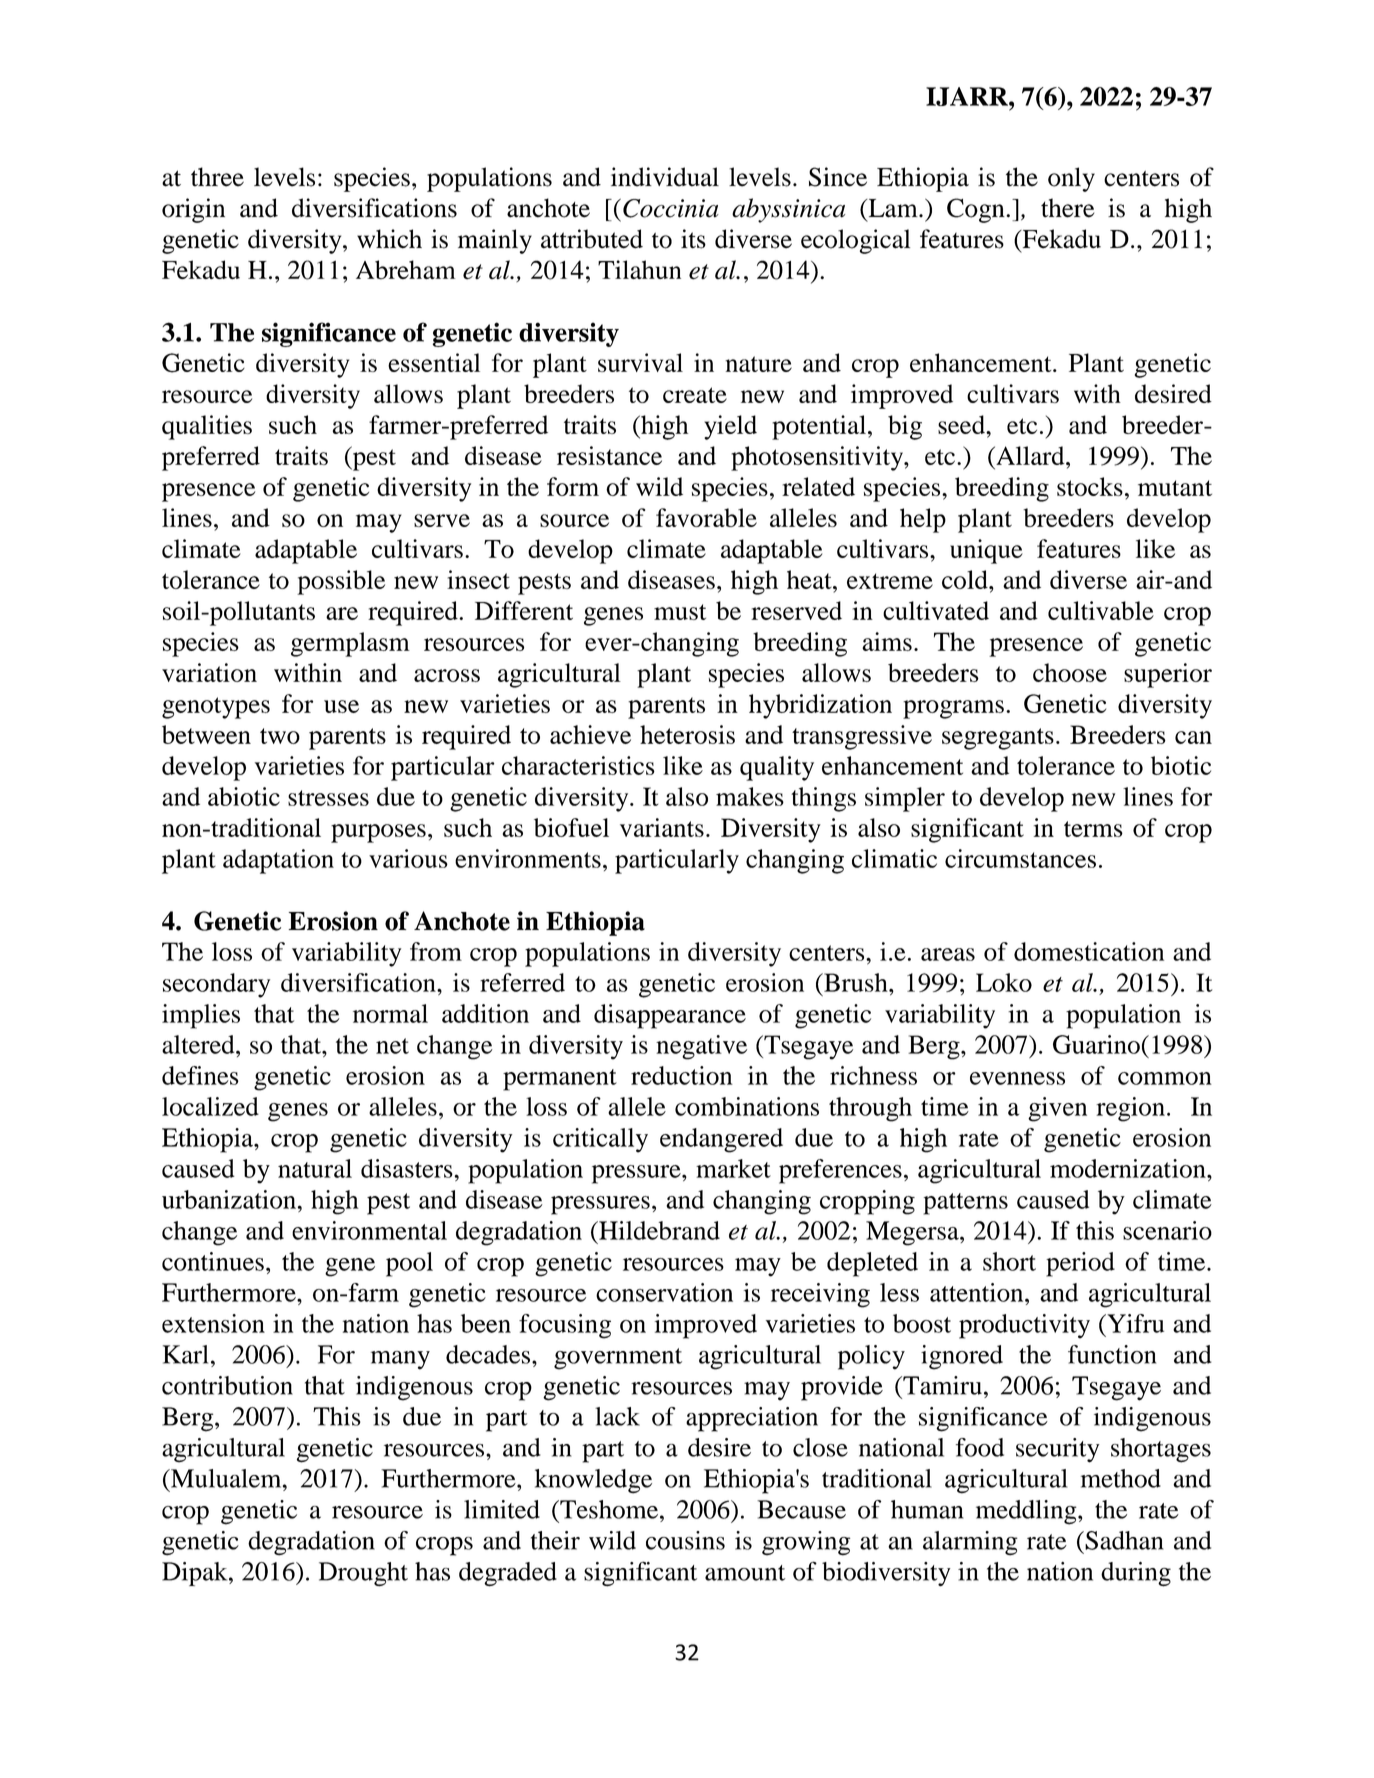 The width and height of the screenshot is (1374, 1778). Describe the element at coordinates (682, 1075) in the screenshot. I see `reduction` at that location.
